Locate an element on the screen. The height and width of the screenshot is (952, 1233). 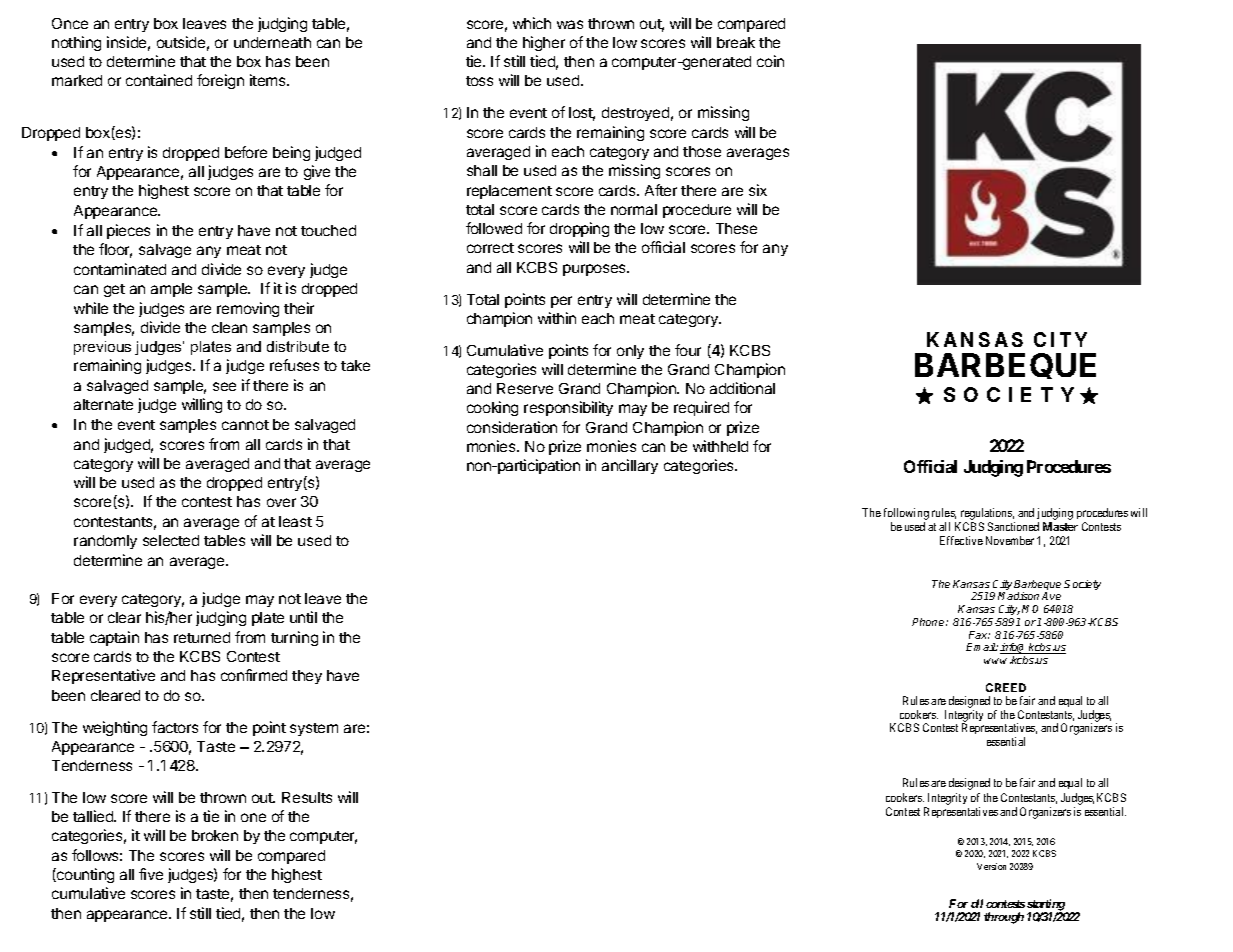
CREED is located at coordinates (1006, 687).
